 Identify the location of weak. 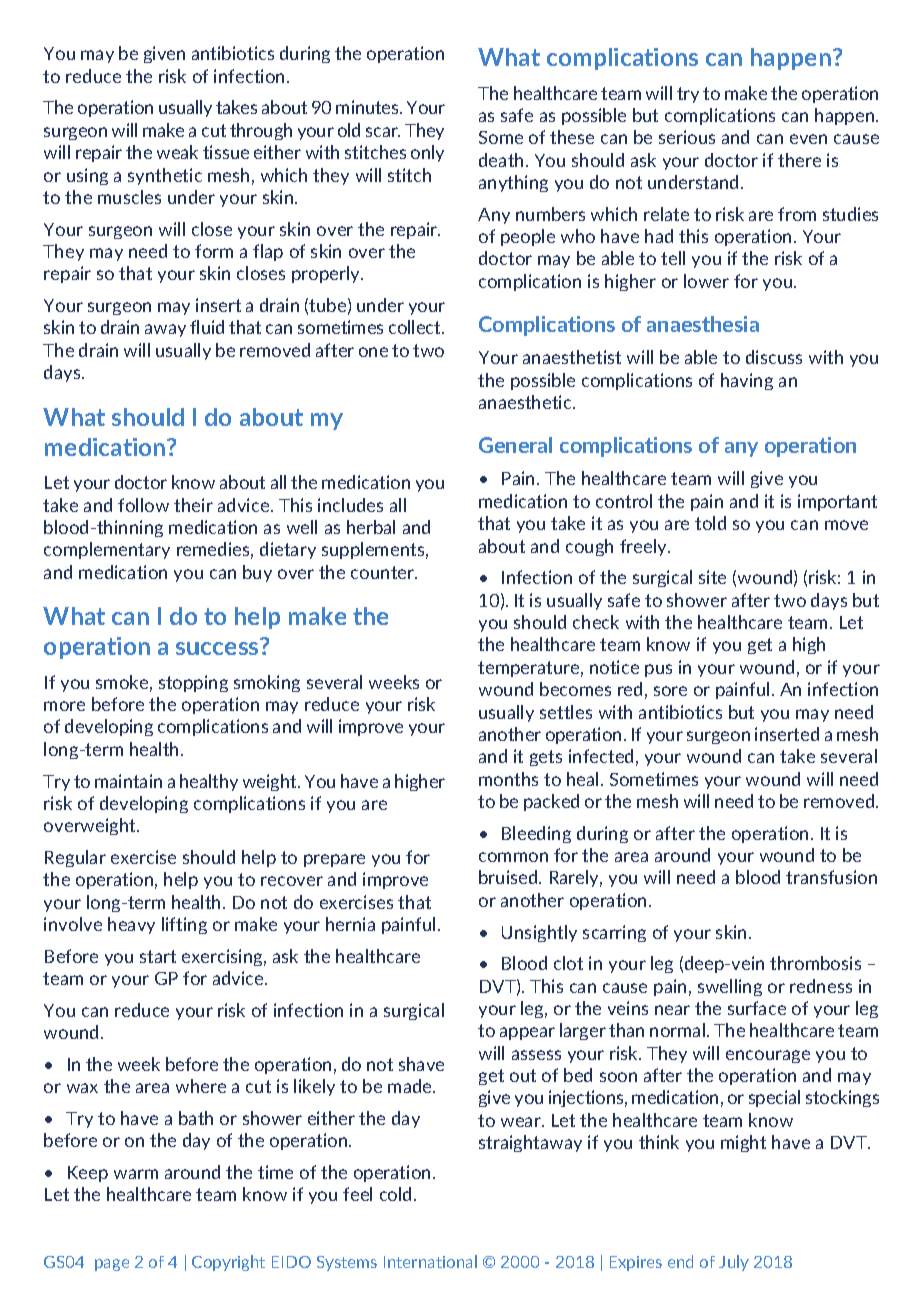
(177, 152).
